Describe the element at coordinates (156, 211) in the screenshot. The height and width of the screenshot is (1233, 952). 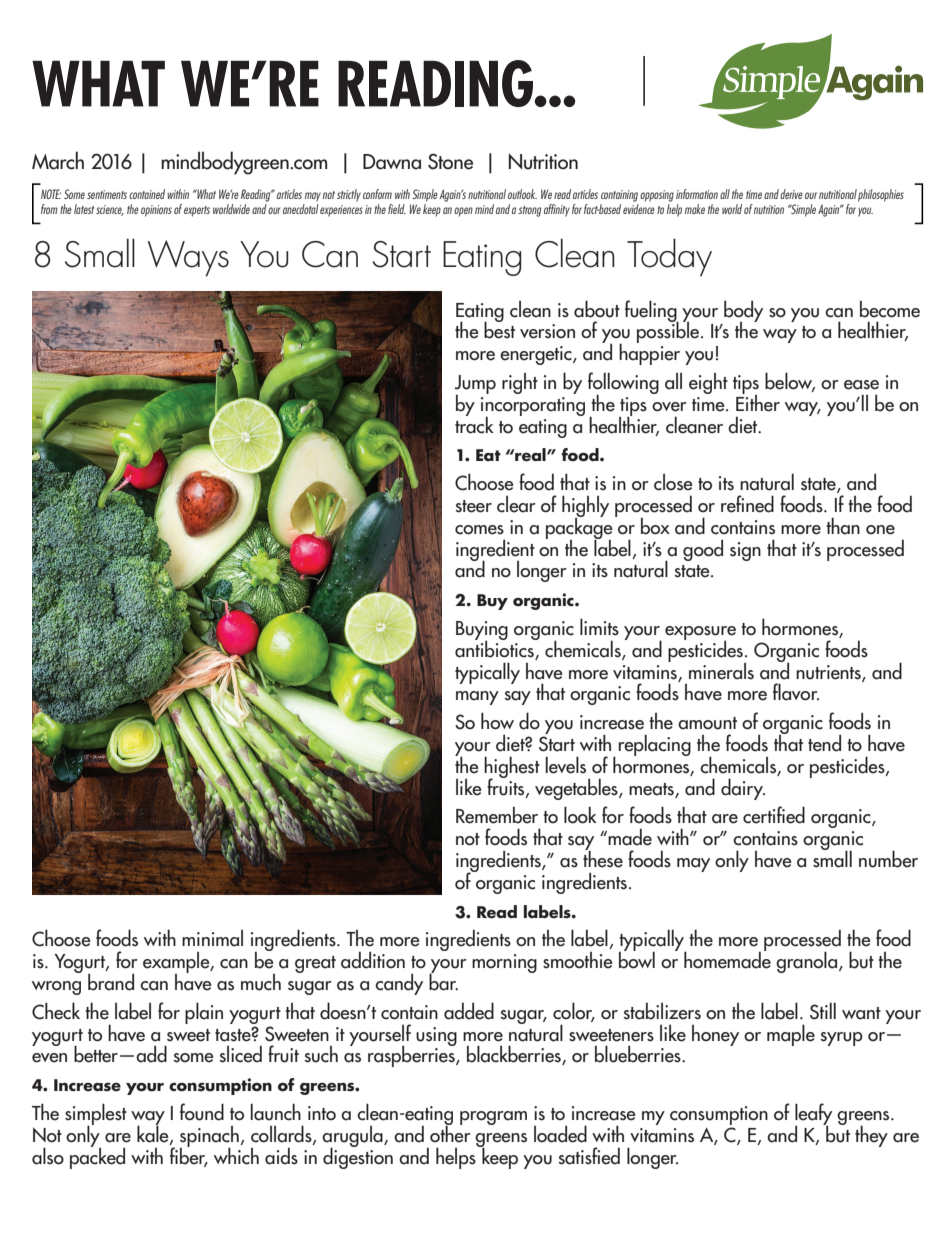
I see `opinions` at that location.
